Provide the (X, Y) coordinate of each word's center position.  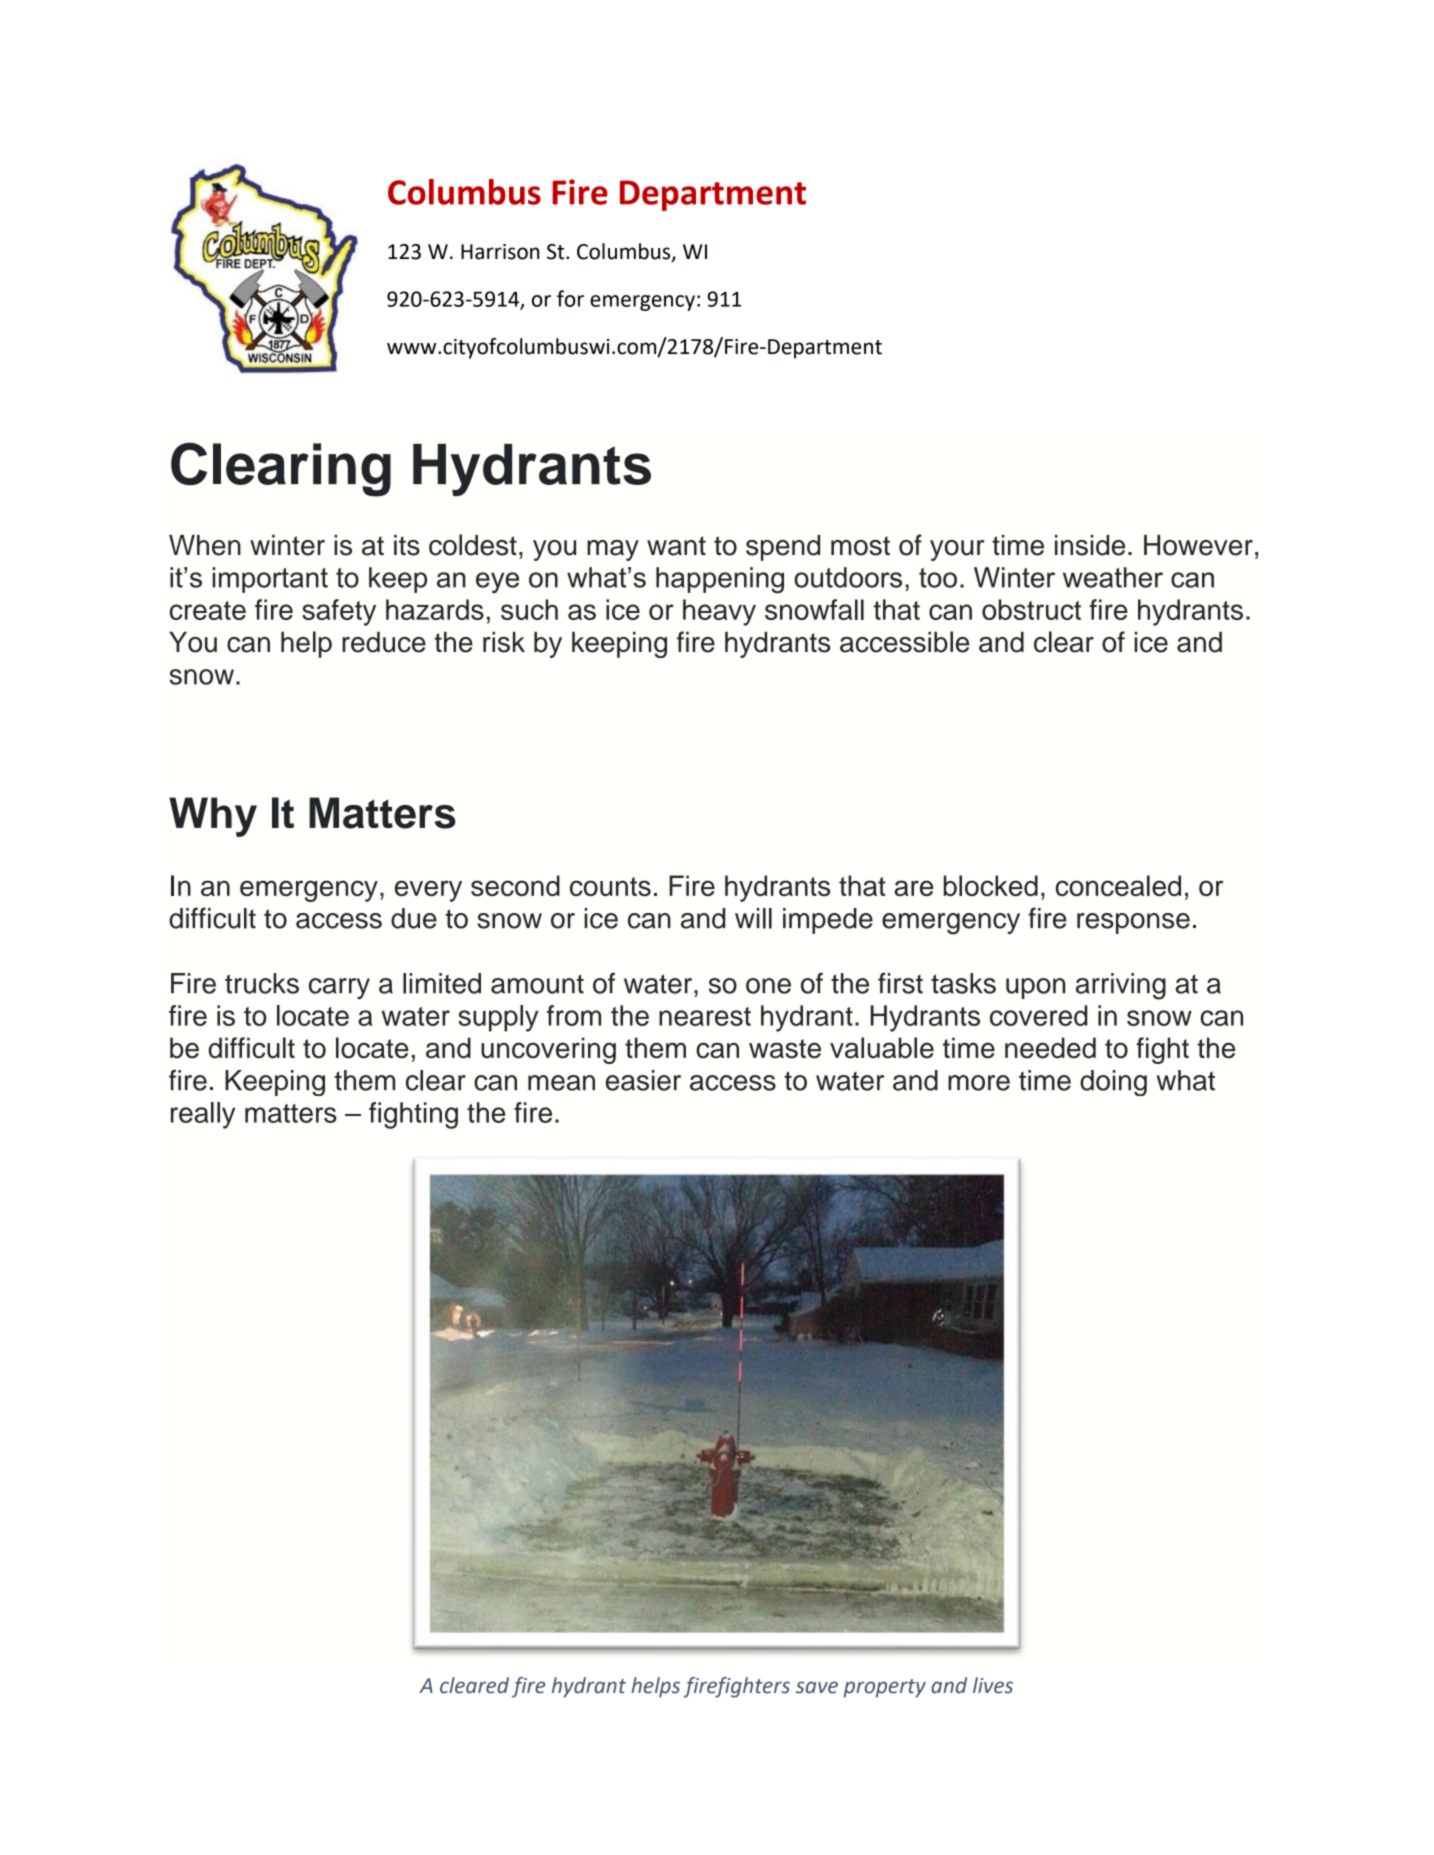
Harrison (500, 252)
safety (339, 612)
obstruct (1031, 609)
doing (1113, 1083)
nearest (705, 1016)
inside (1090, 545)
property (884, 1688)
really (203, 1115)
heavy (719, 612)
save (817, 1687)
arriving (1121, 986)
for (570, 298)
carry (339, 988)
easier (643, 1080)
